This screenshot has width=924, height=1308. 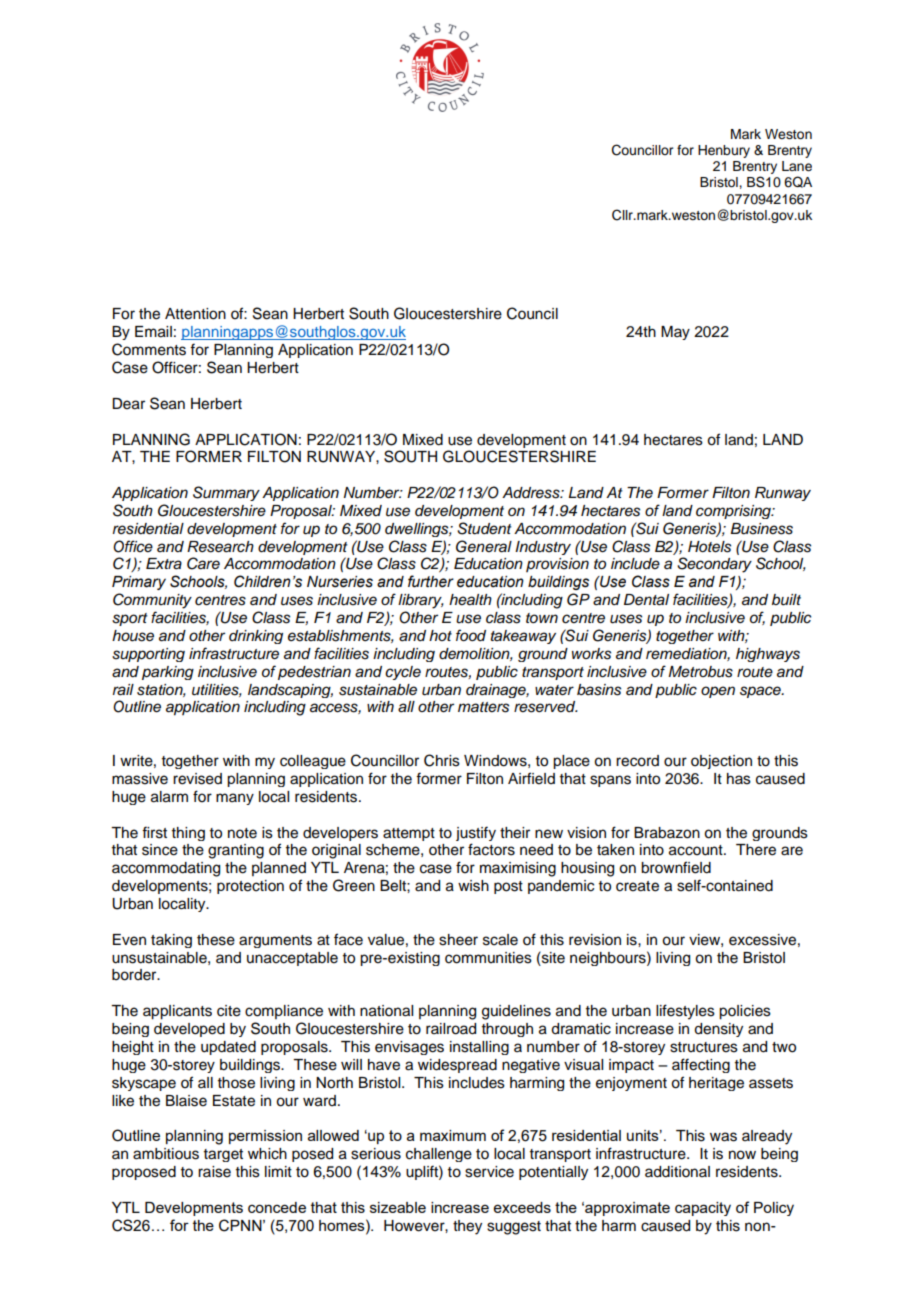 I want to click on May, so click(x=675, y=333).
